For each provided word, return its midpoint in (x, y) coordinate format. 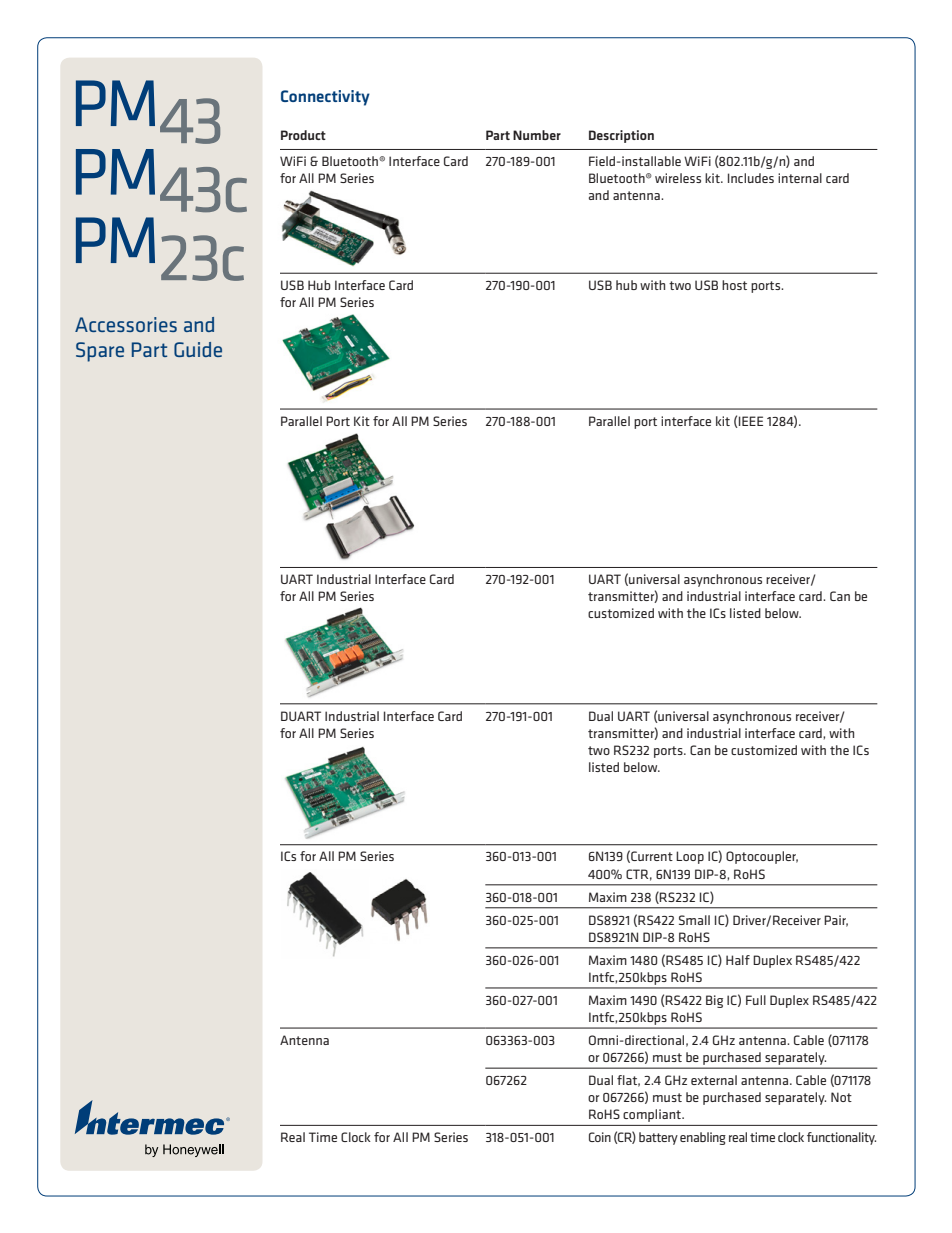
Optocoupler (762, 857)
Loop (690, 857)
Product (303, 135)
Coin (600, 1137)
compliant (653, 1115)
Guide (198, 349)
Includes (751, 178)
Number (537, 135)
